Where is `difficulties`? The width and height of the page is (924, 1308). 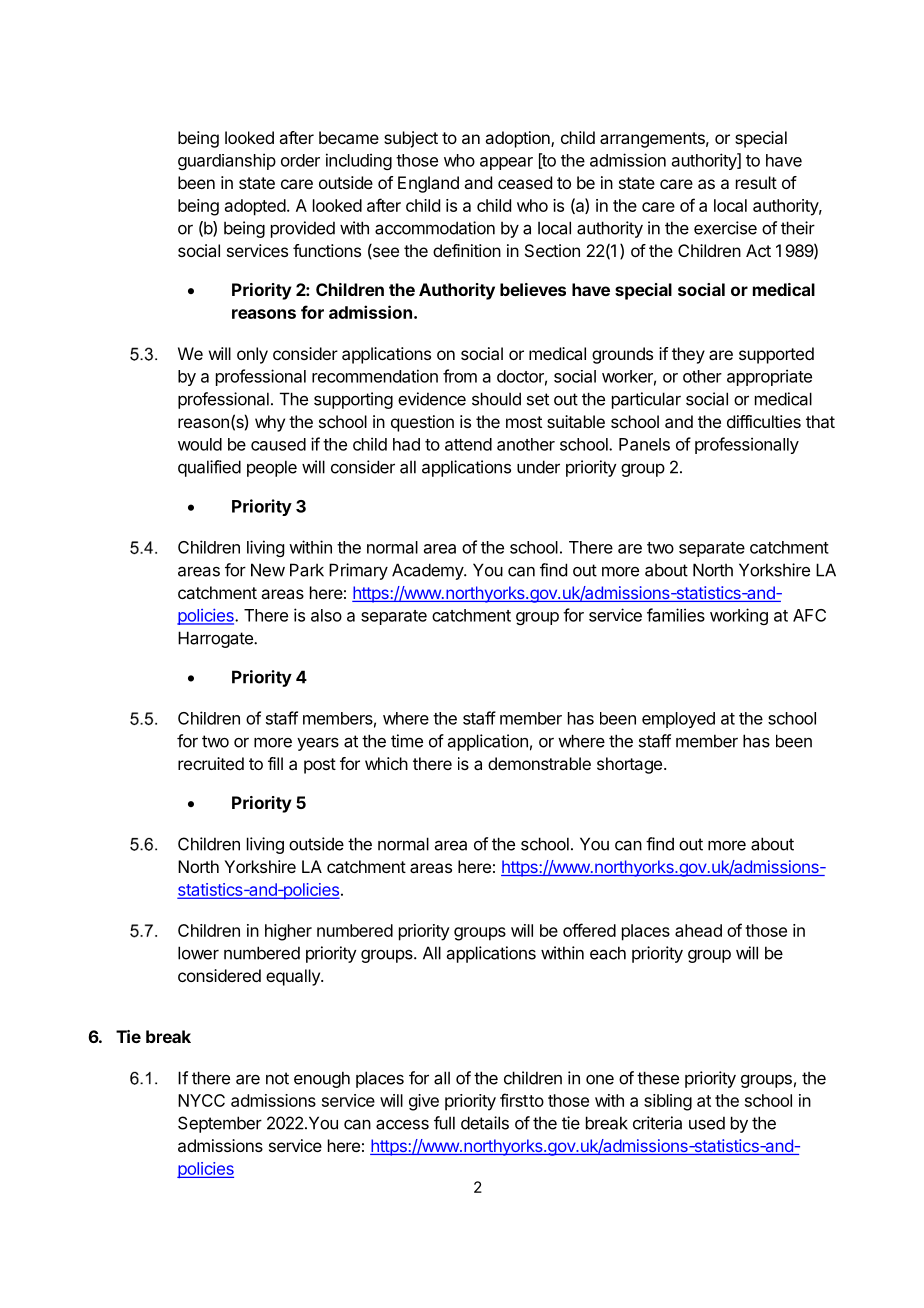
difficulties is located at coordinates (764, 421).
